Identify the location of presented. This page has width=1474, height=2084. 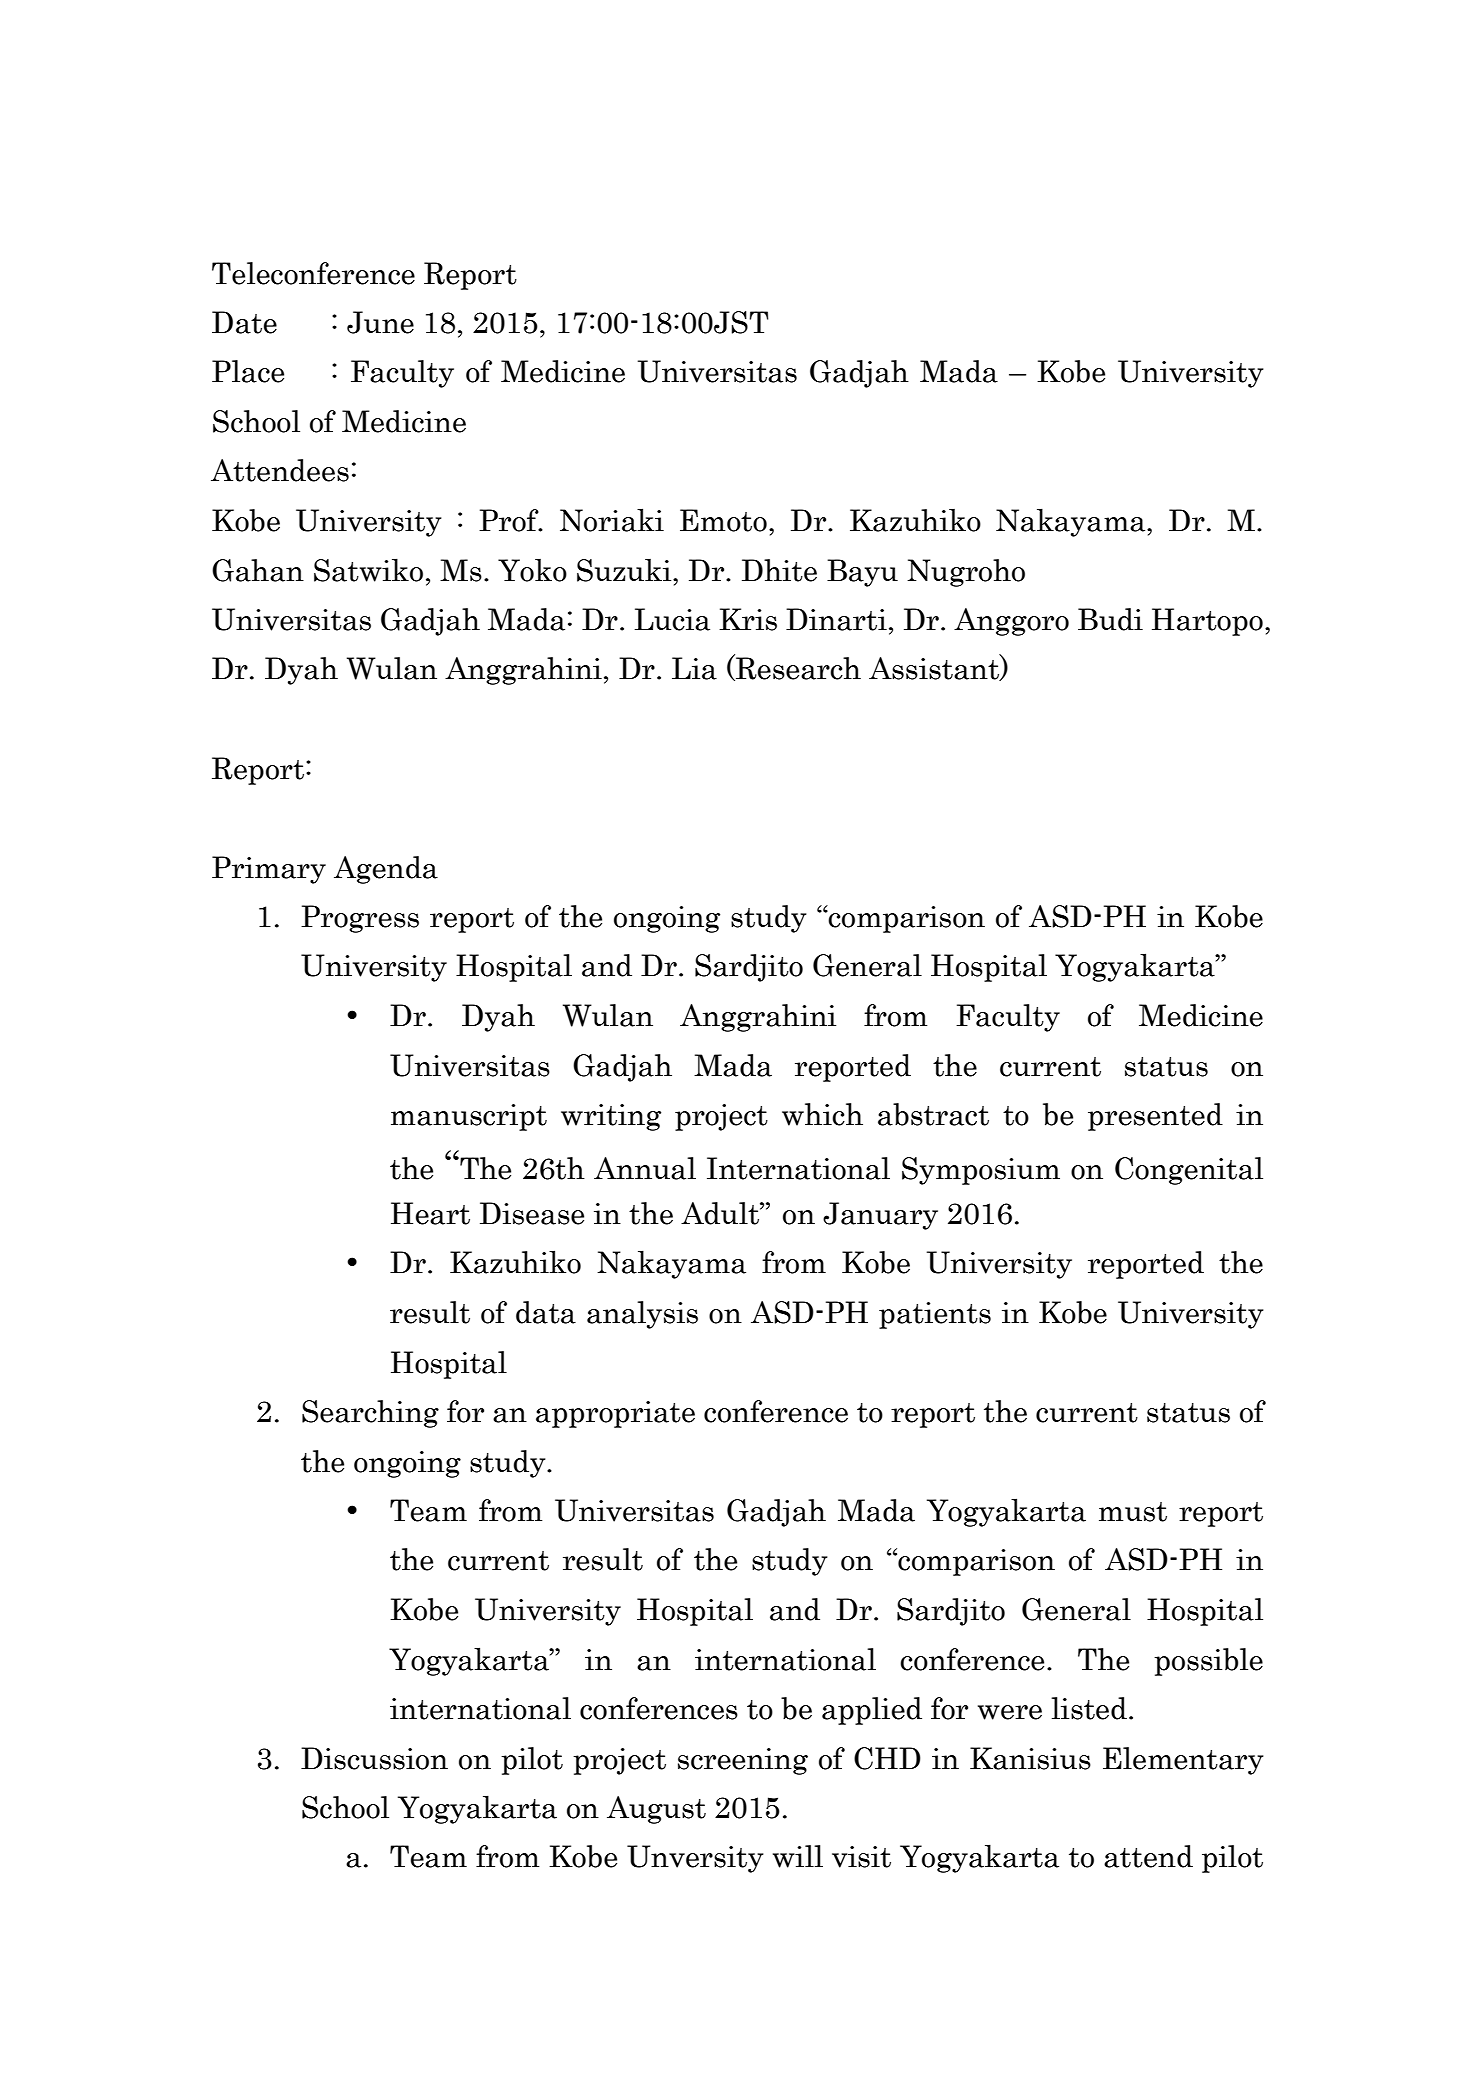
(1155, 1117).
